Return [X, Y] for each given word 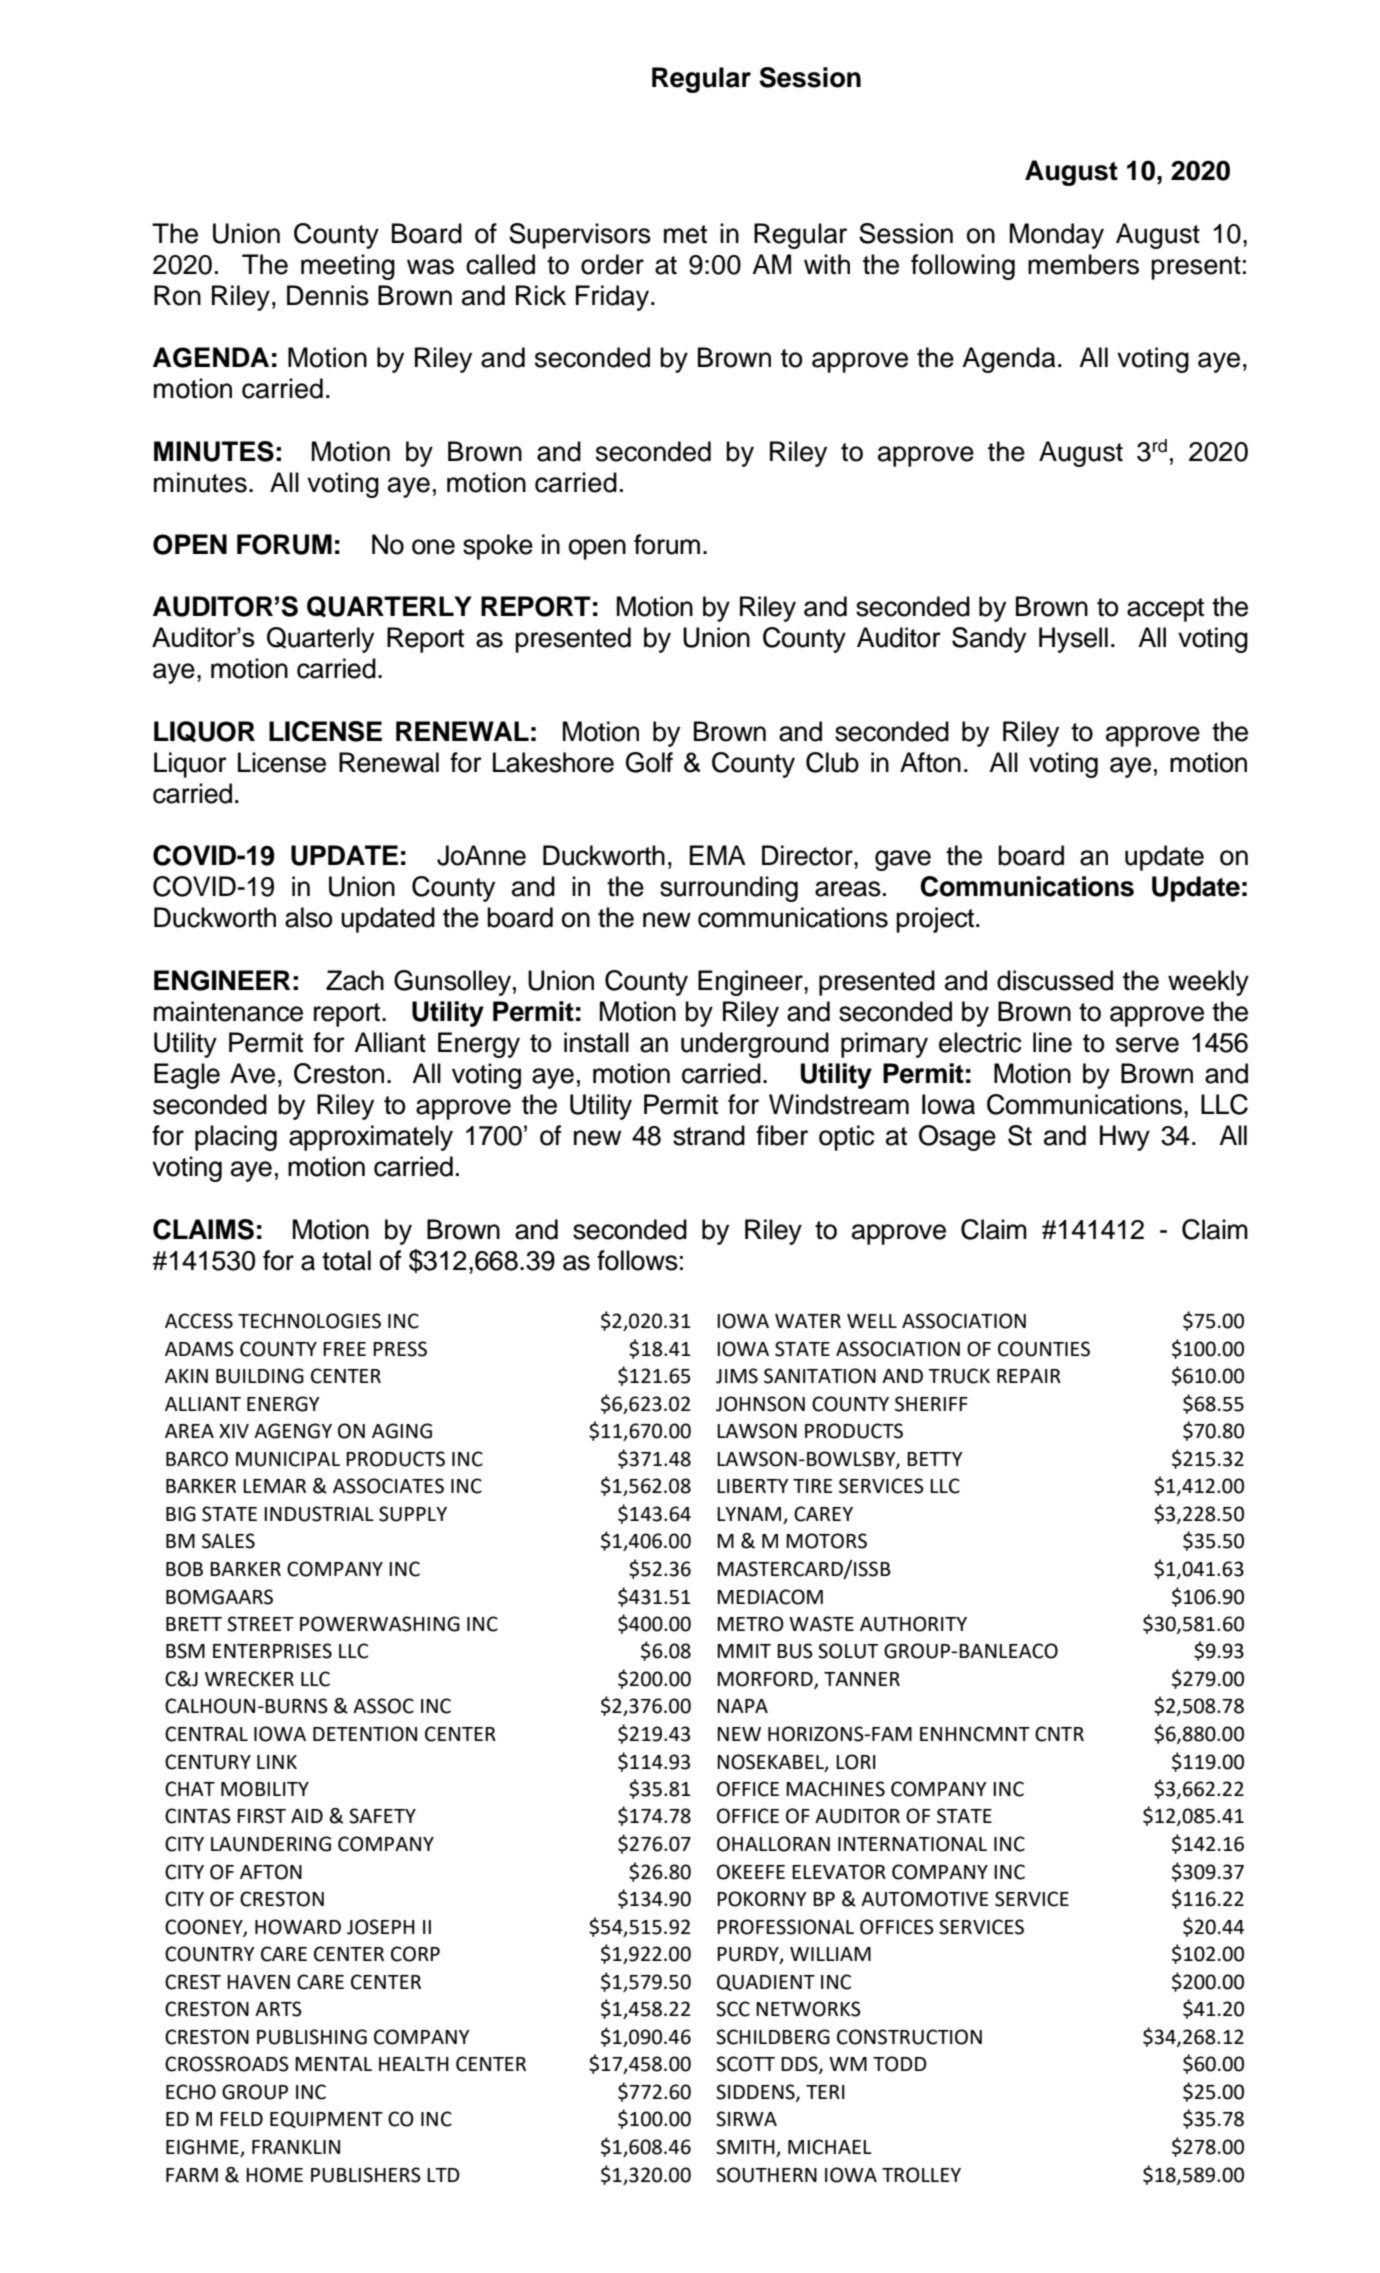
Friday [612, 298]
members [1083, 264]
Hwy [1125, 1138]
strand [709, 1135]
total [346, 1260]
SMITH [746, 2148]
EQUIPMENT [326, 2119]
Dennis [328, 295]
